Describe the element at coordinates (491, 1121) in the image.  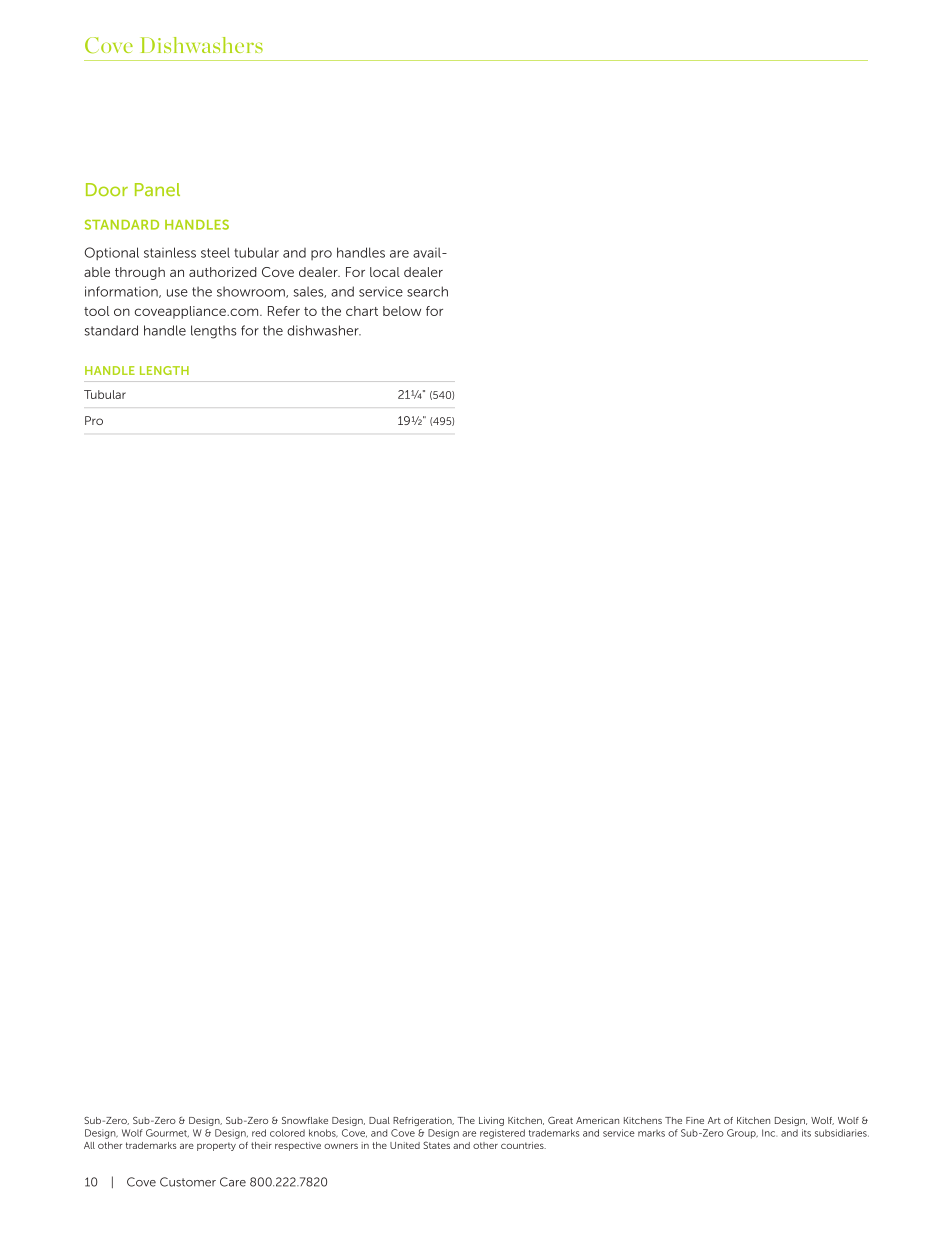
I see `Living` at that location.
